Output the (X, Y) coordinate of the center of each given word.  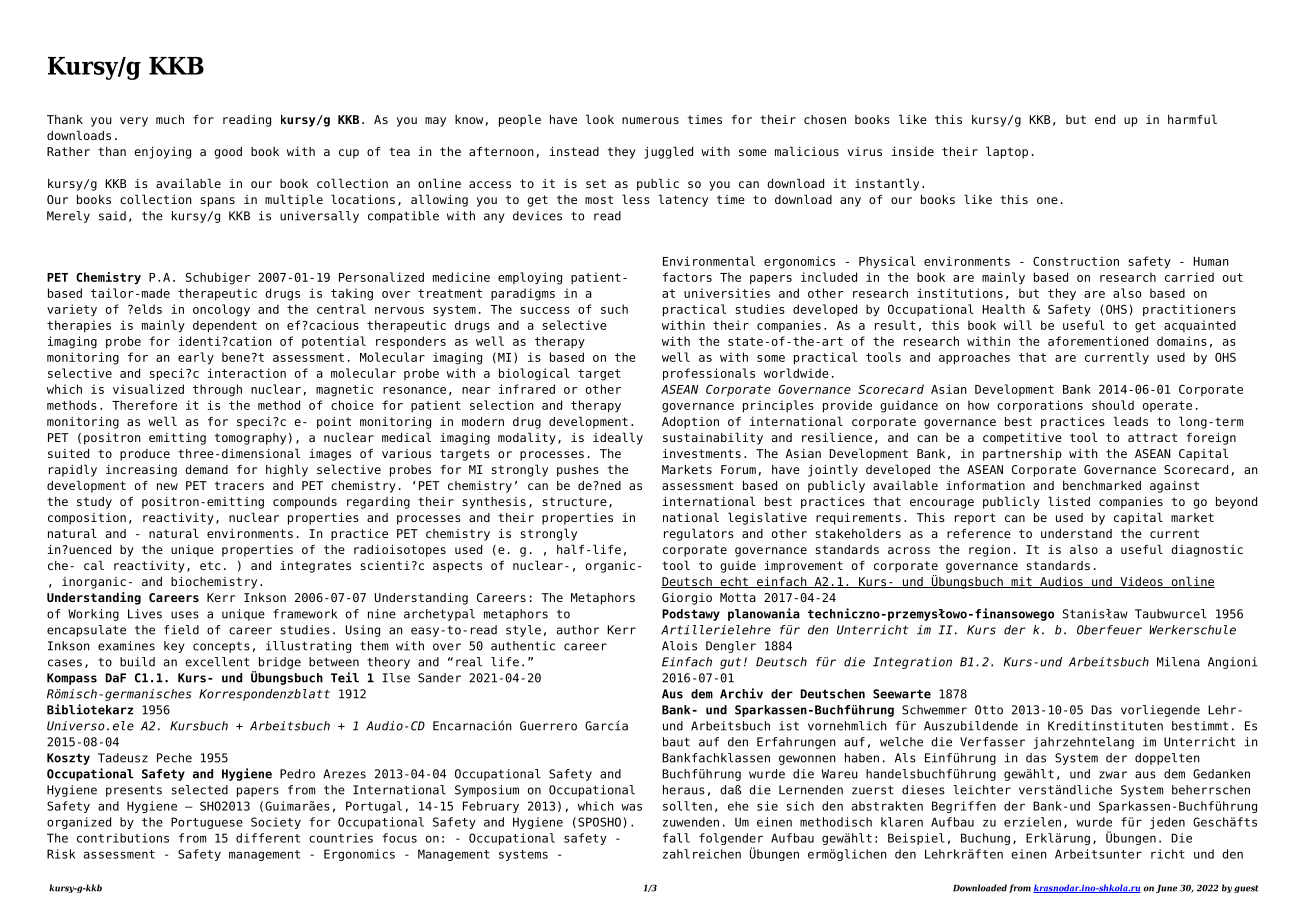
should (1113, 405)
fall (676, 838)
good (228, 153)
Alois (679, 646)
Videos (1141, 582)
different (268, 838)
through (217, 390)
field (181, 630)
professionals (709, 374)
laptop (1007, 152)
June (1166, 889)
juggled (668, 152)
